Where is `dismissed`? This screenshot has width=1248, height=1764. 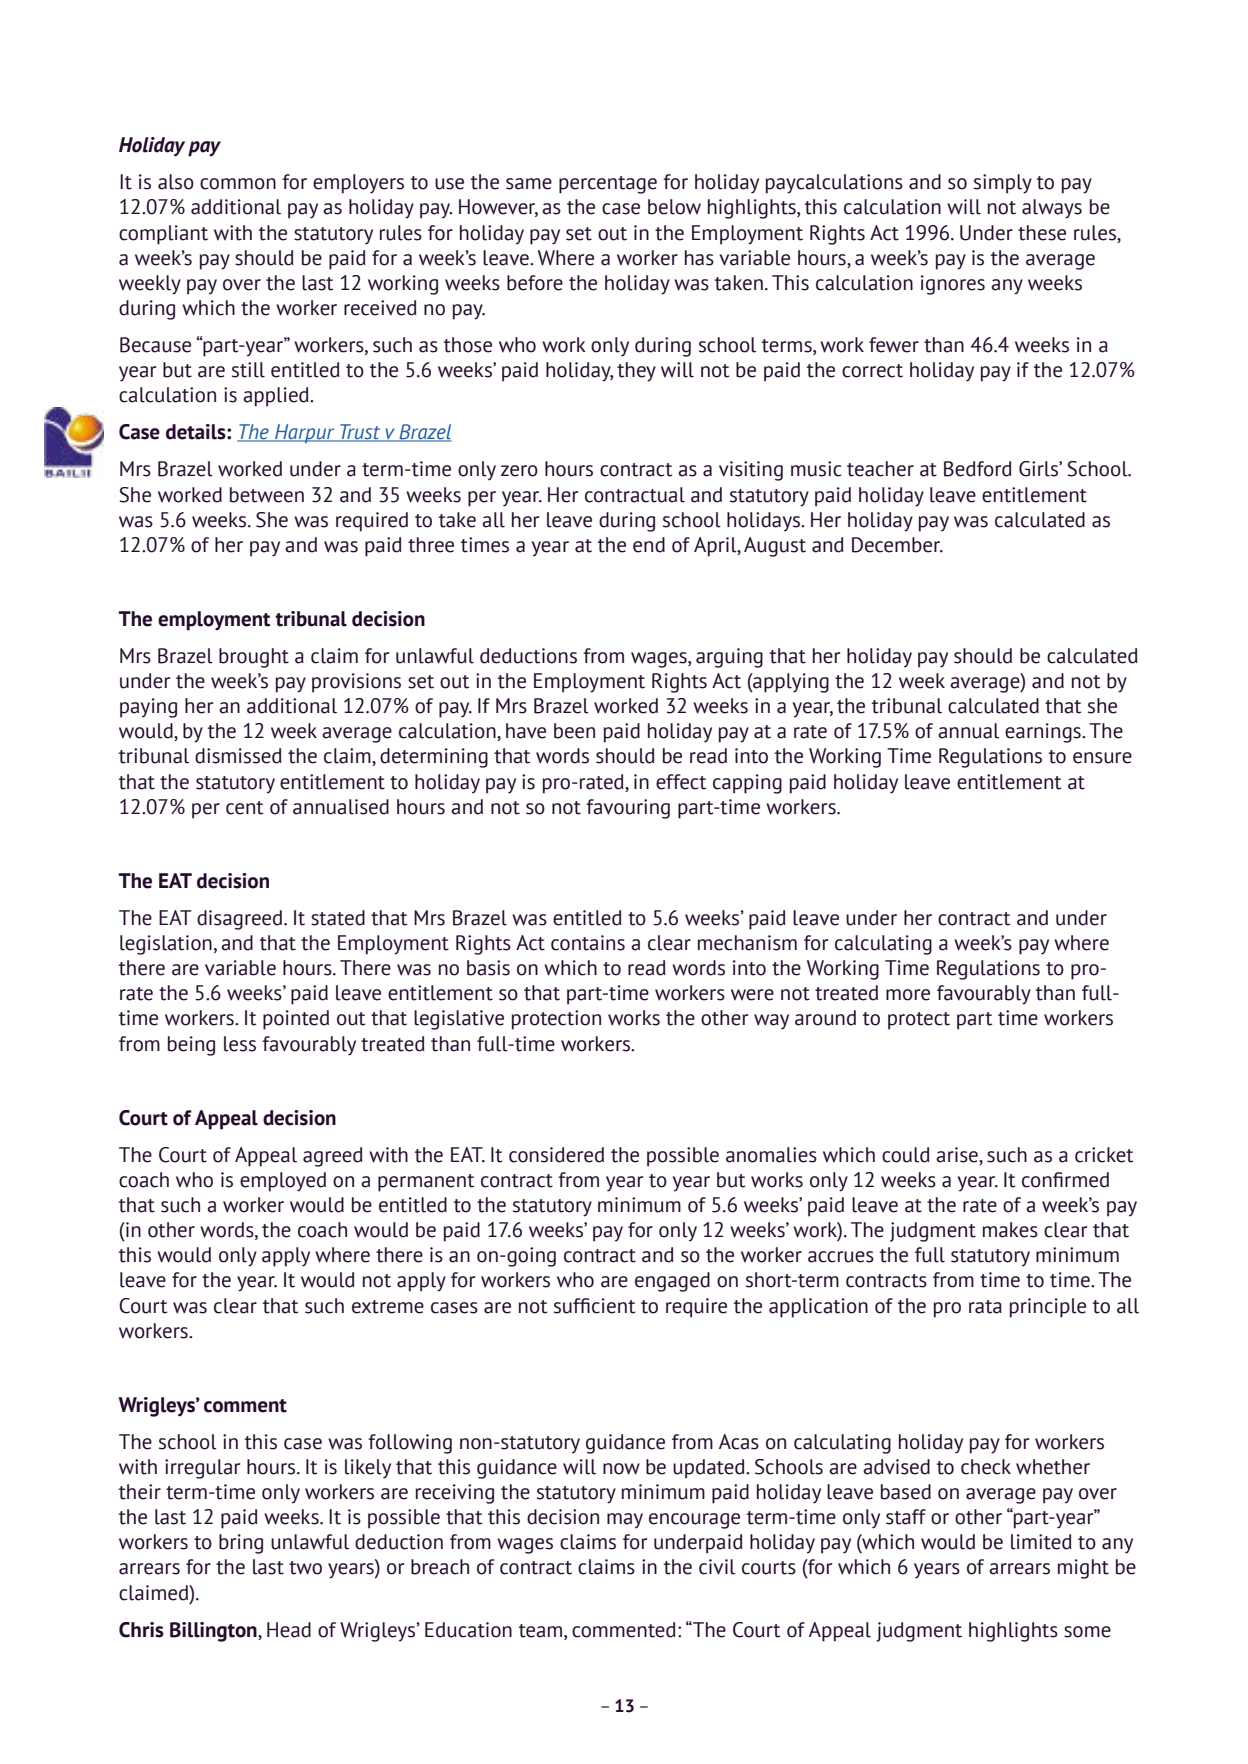 dismissed is located at coordinates (238, 756).
